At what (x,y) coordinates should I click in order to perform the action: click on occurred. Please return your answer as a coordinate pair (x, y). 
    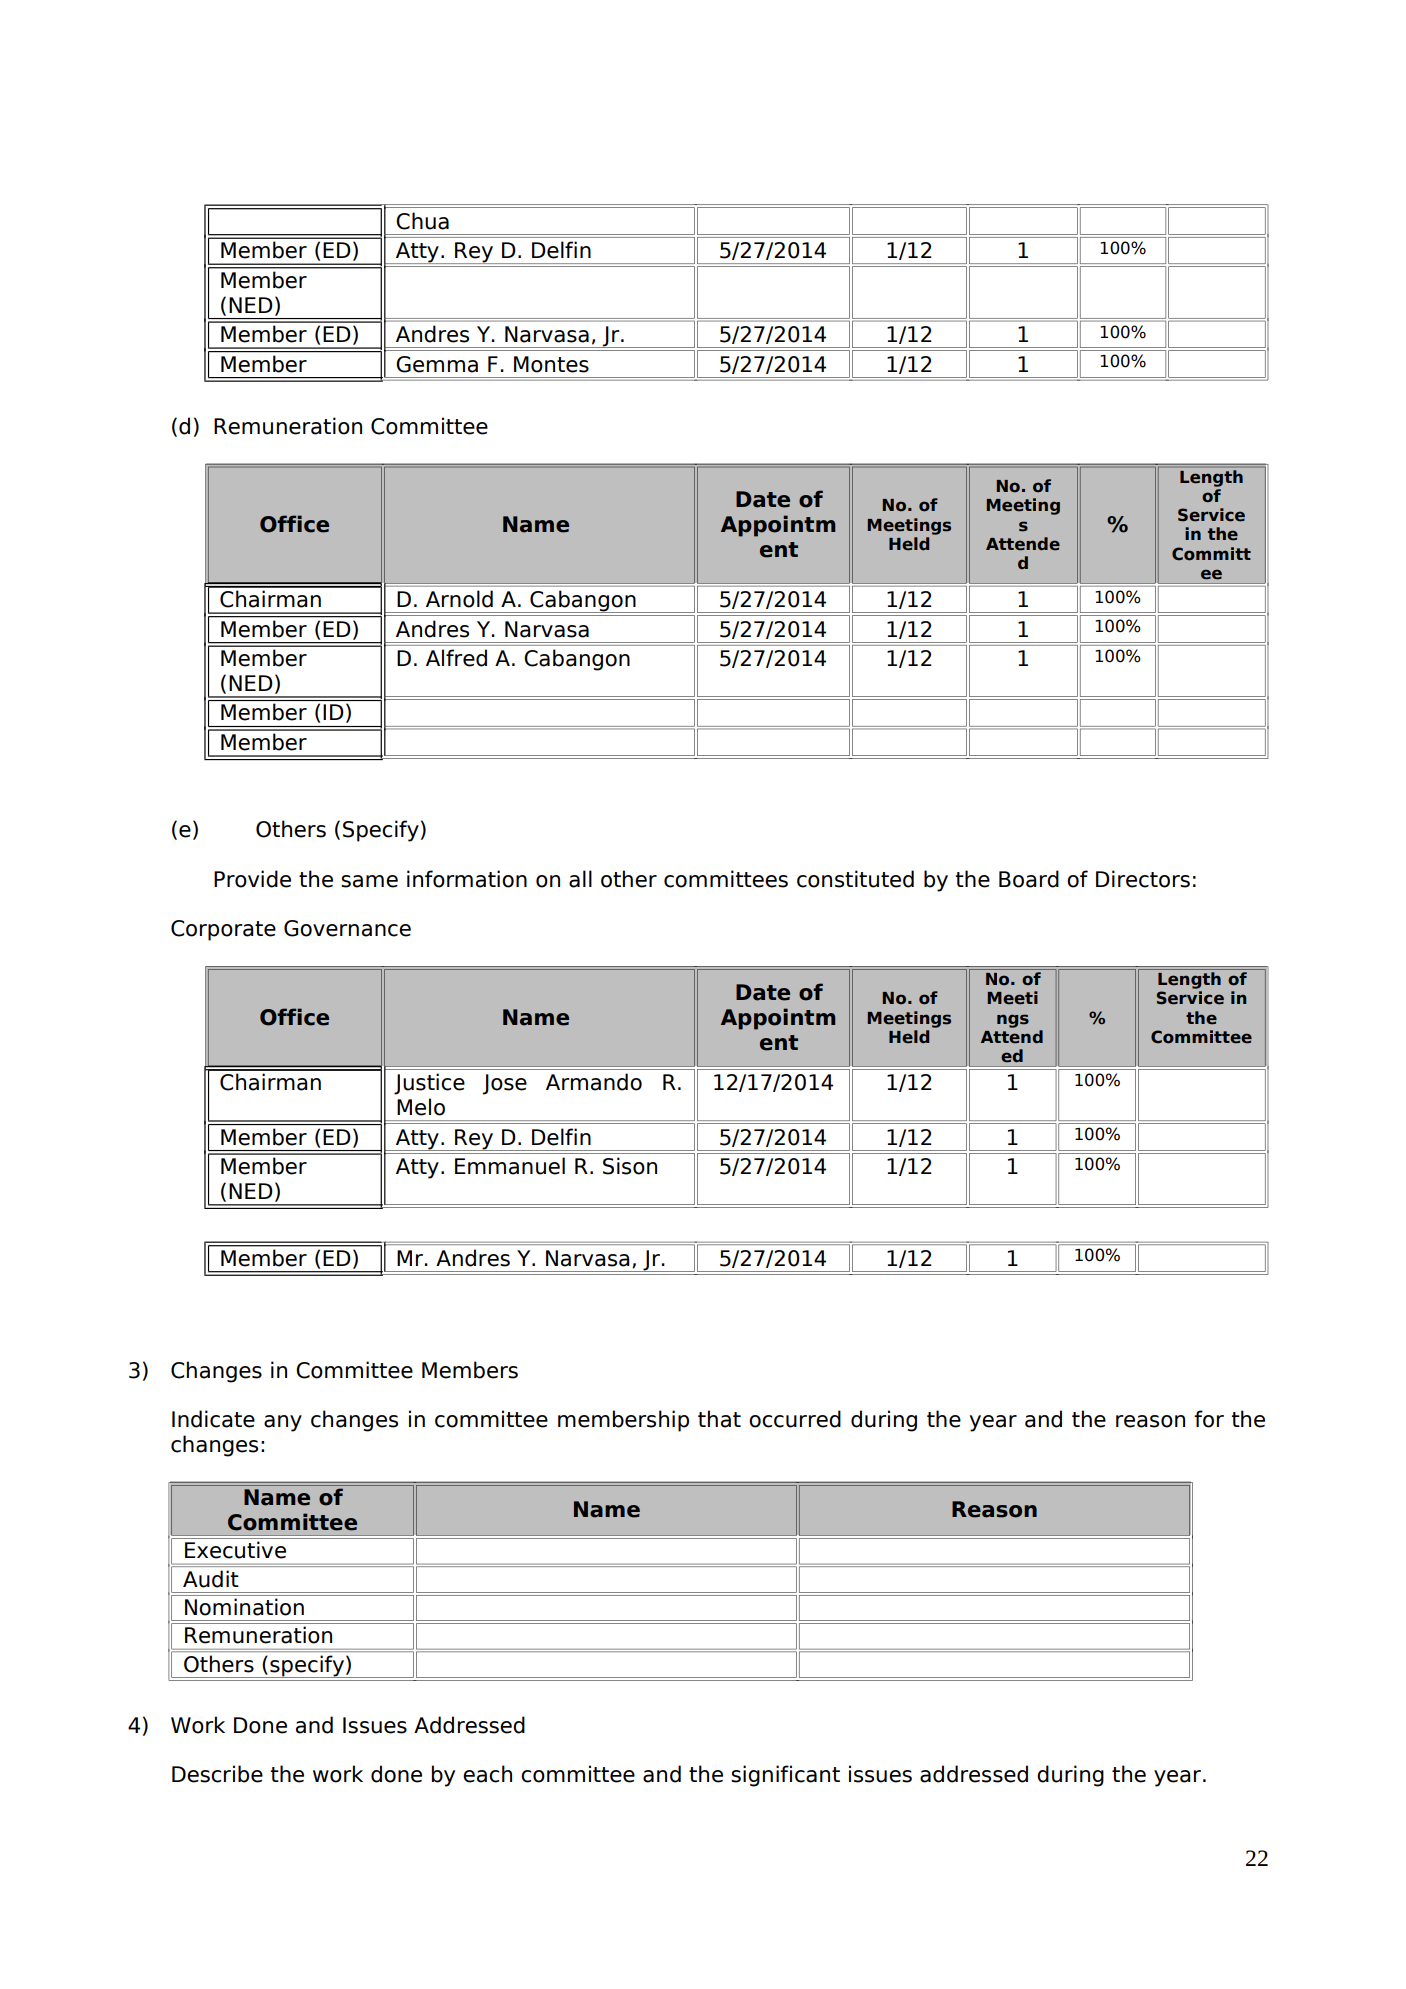
    Looking at the image, I should click on (795, 1419).
